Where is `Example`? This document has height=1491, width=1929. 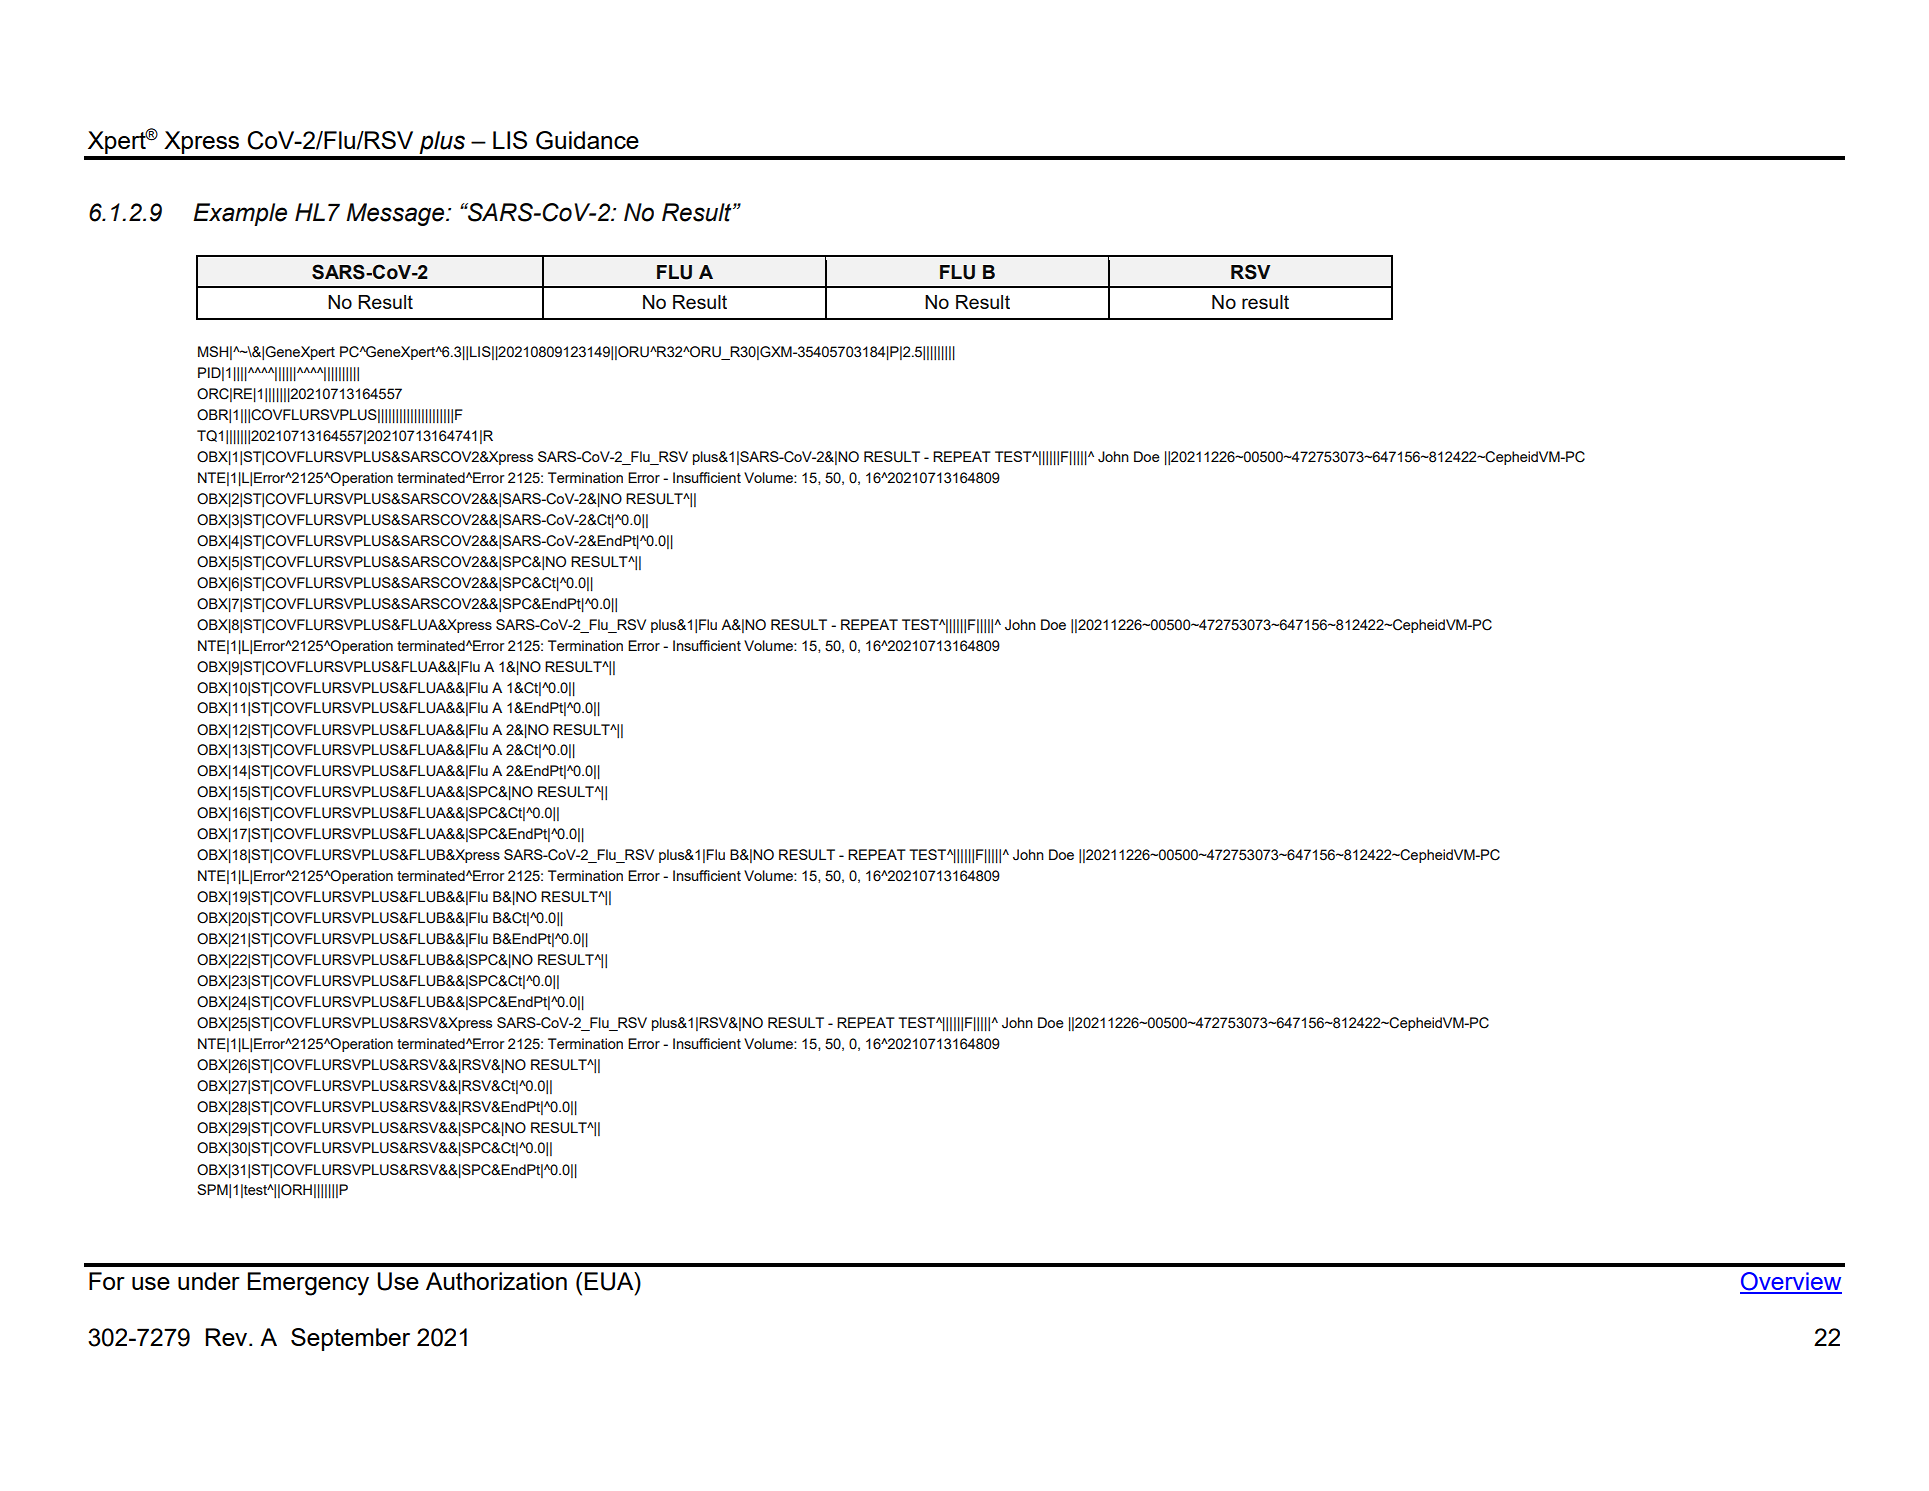 Example is located at coordinates (240, 214).
